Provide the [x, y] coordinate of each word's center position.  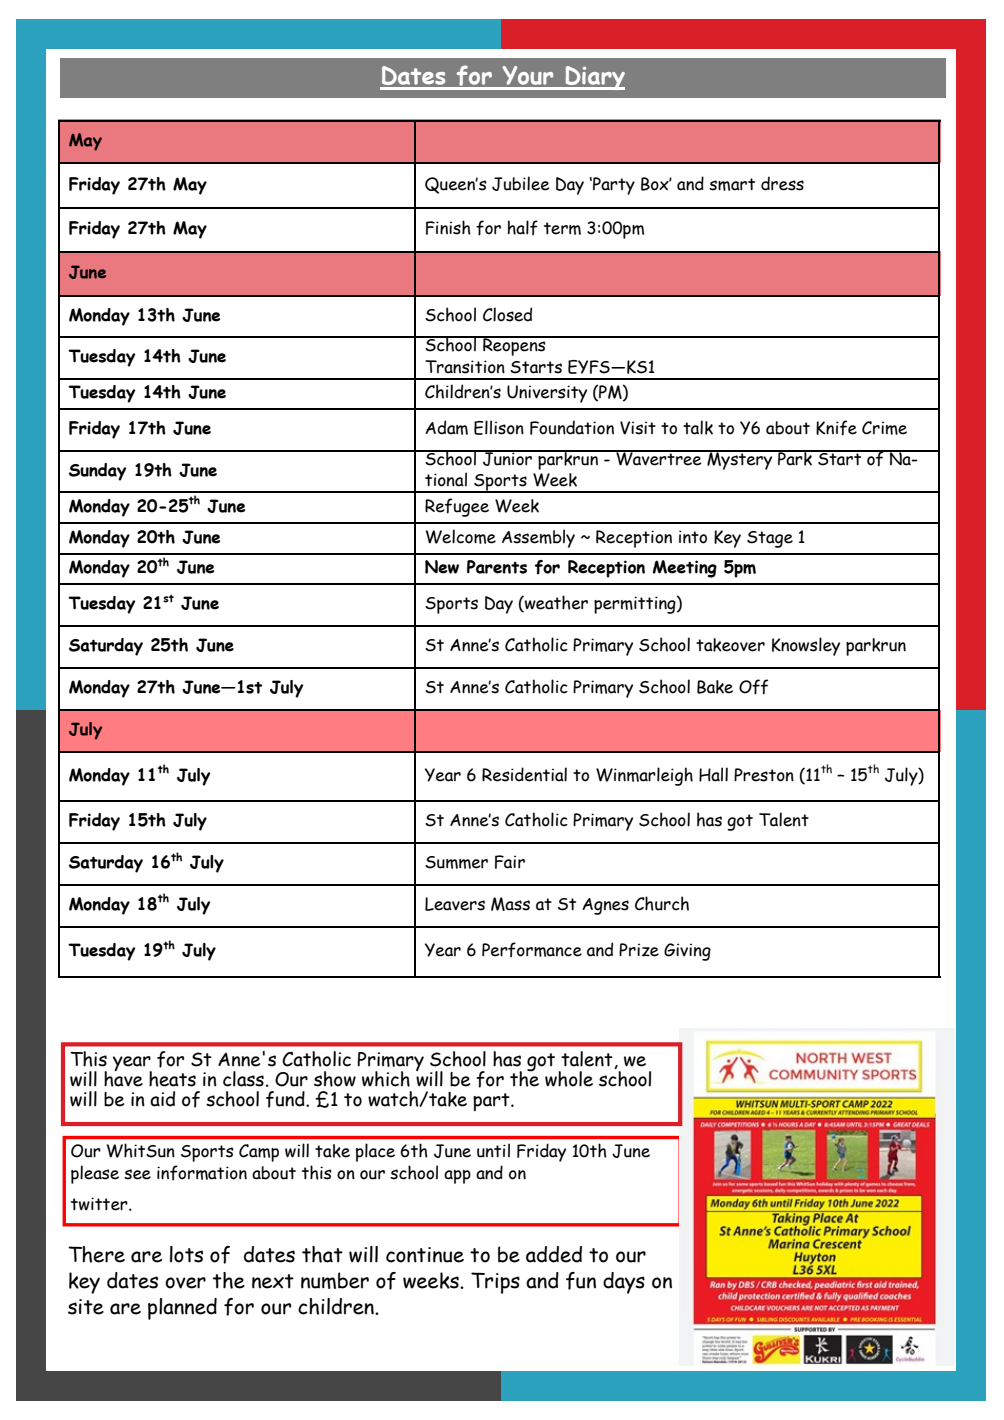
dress [782, 183]
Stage [770, 539]
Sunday [98, 472]
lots [186, 1254]
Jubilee [521, 183]
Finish [448, 227]
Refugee [457, 507]
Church [662, 903]
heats [172, 1079]
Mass [510, 904]
